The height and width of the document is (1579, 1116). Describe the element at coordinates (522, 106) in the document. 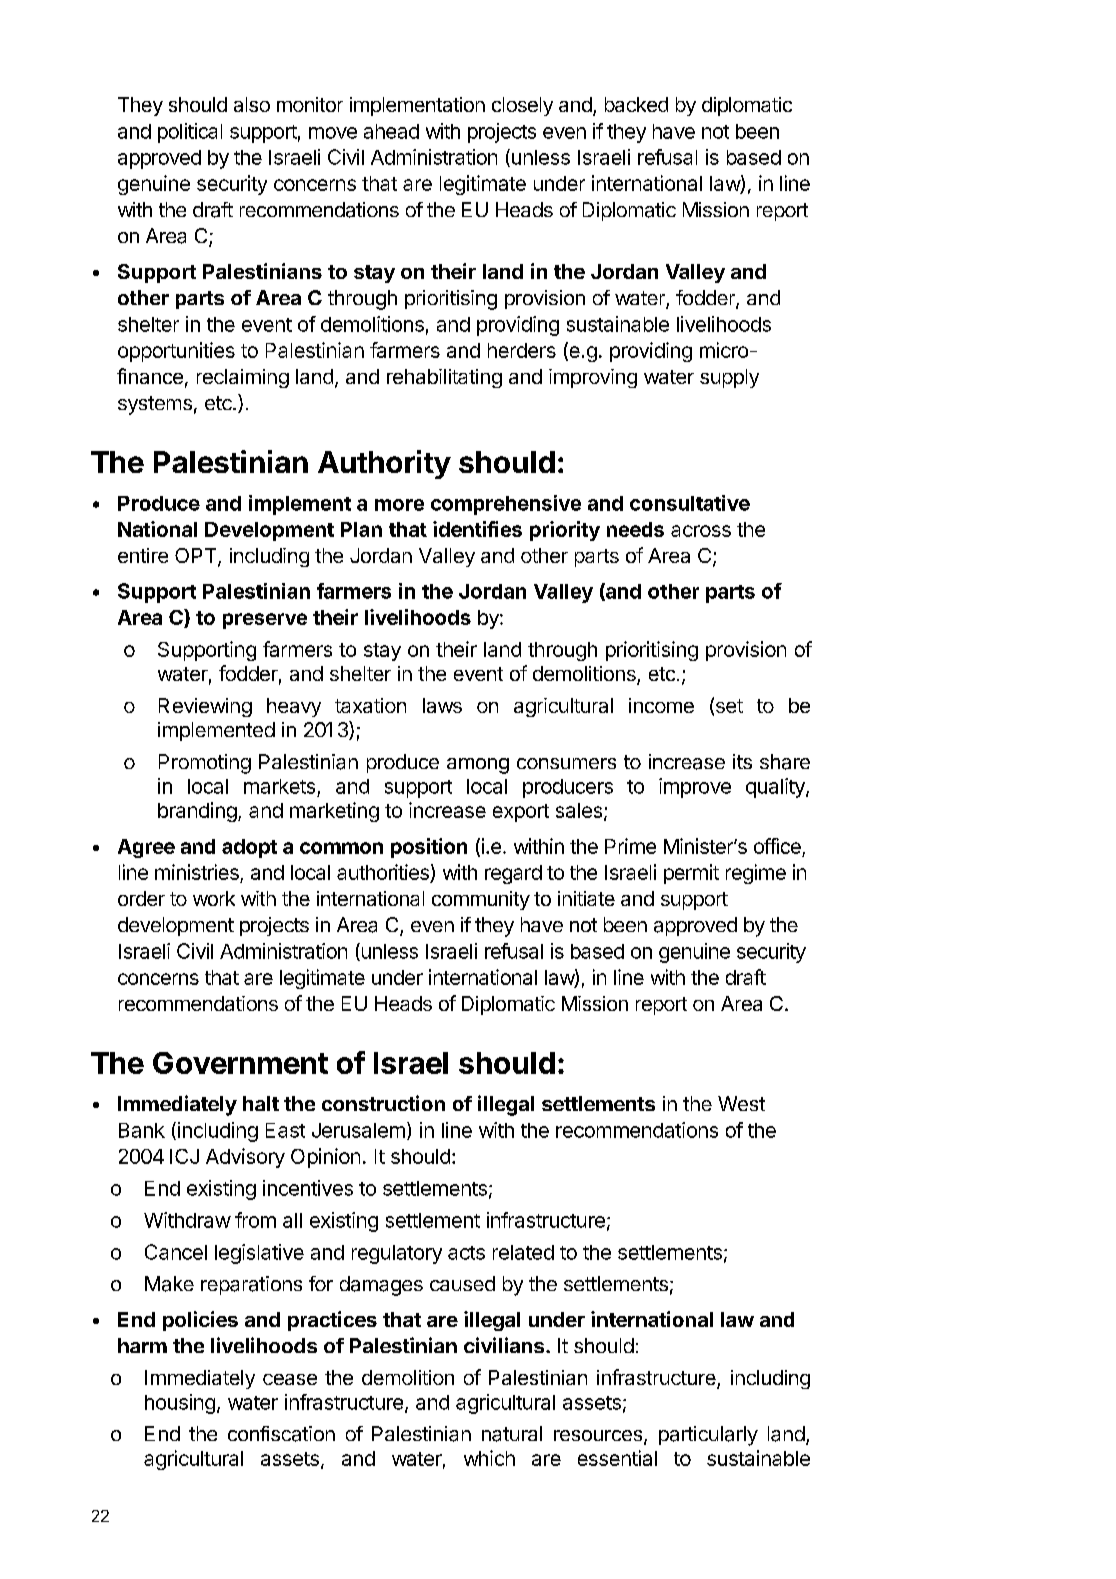

I see `closely` at that location.
